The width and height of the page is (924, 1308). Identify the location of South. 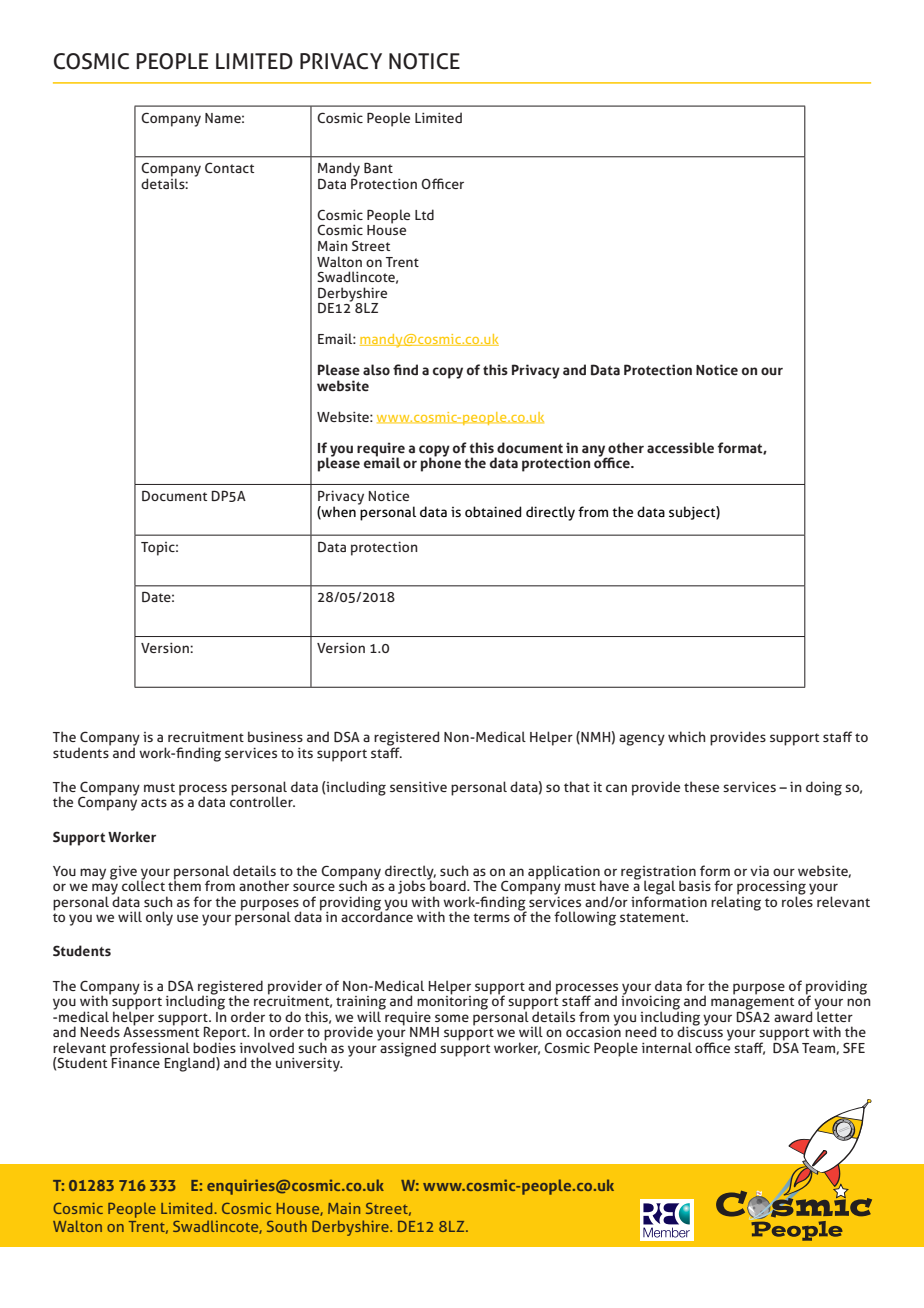
(287, 1226).
